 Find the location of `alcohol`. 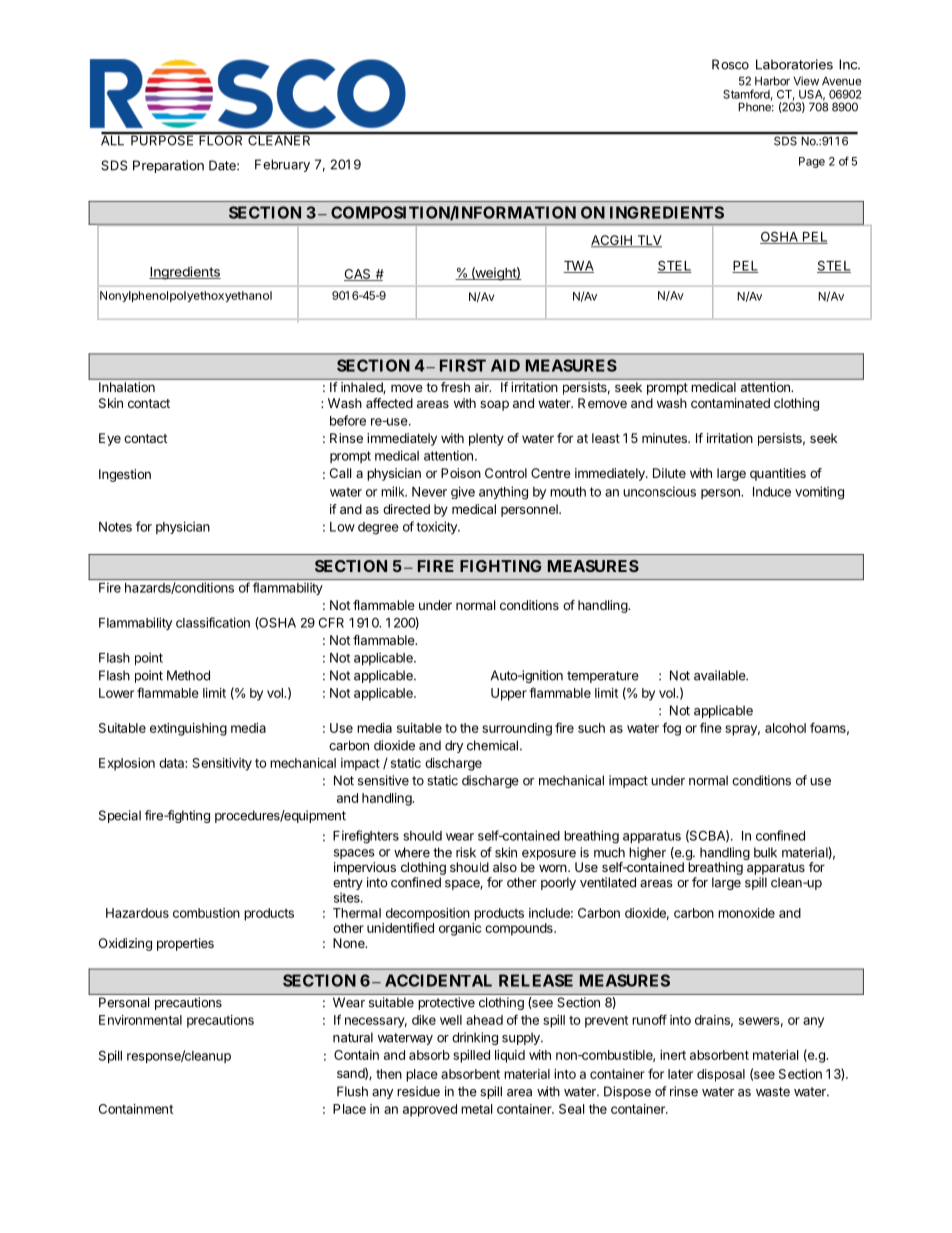

alcohol is located at coordinates (785, 728).
